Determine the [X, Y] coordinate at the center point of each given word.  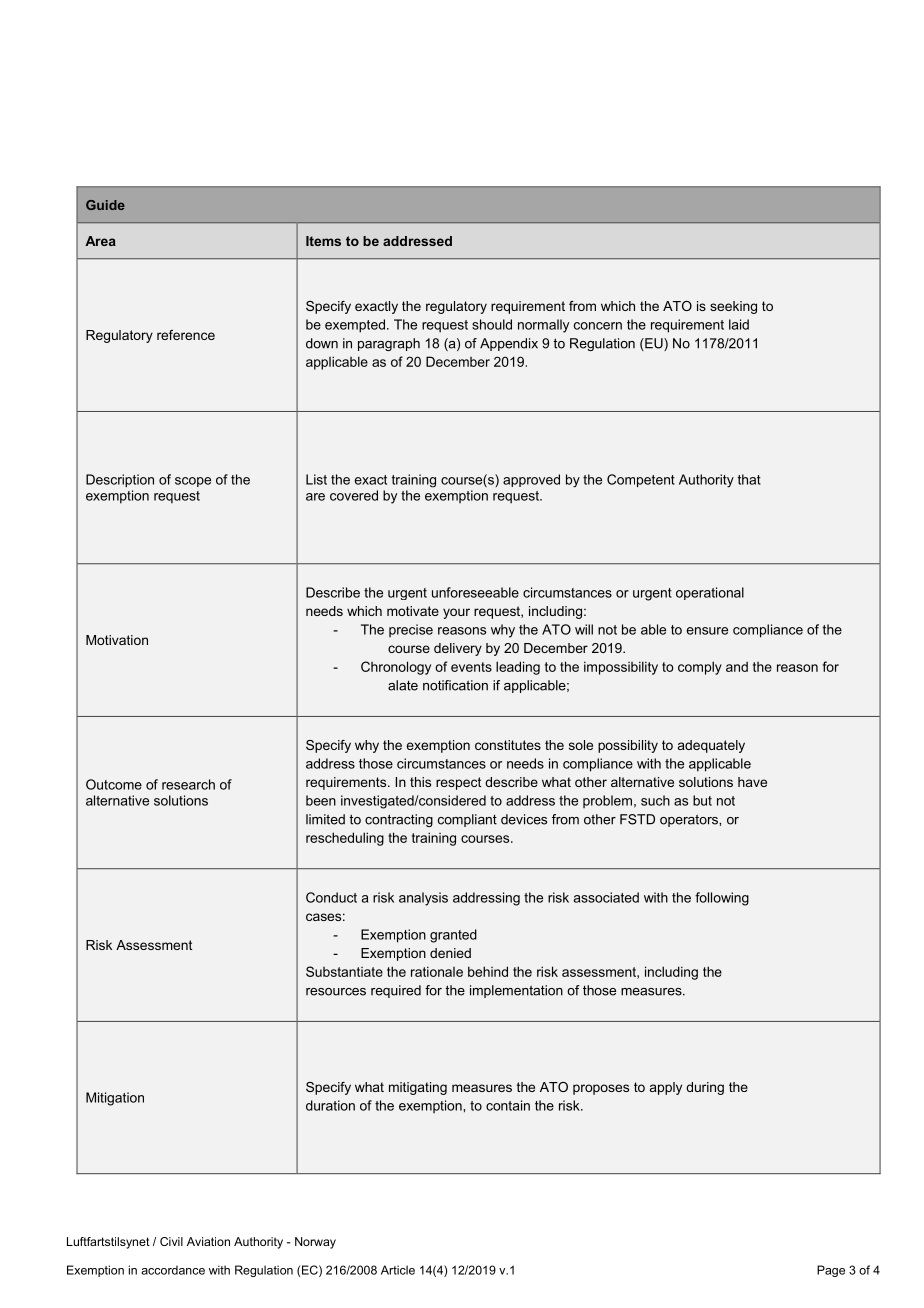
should [492, 324]
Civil [171, 1241]
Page [831, 1271]
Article [398, 1270]
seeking [733, 307]
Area [100, 241]
